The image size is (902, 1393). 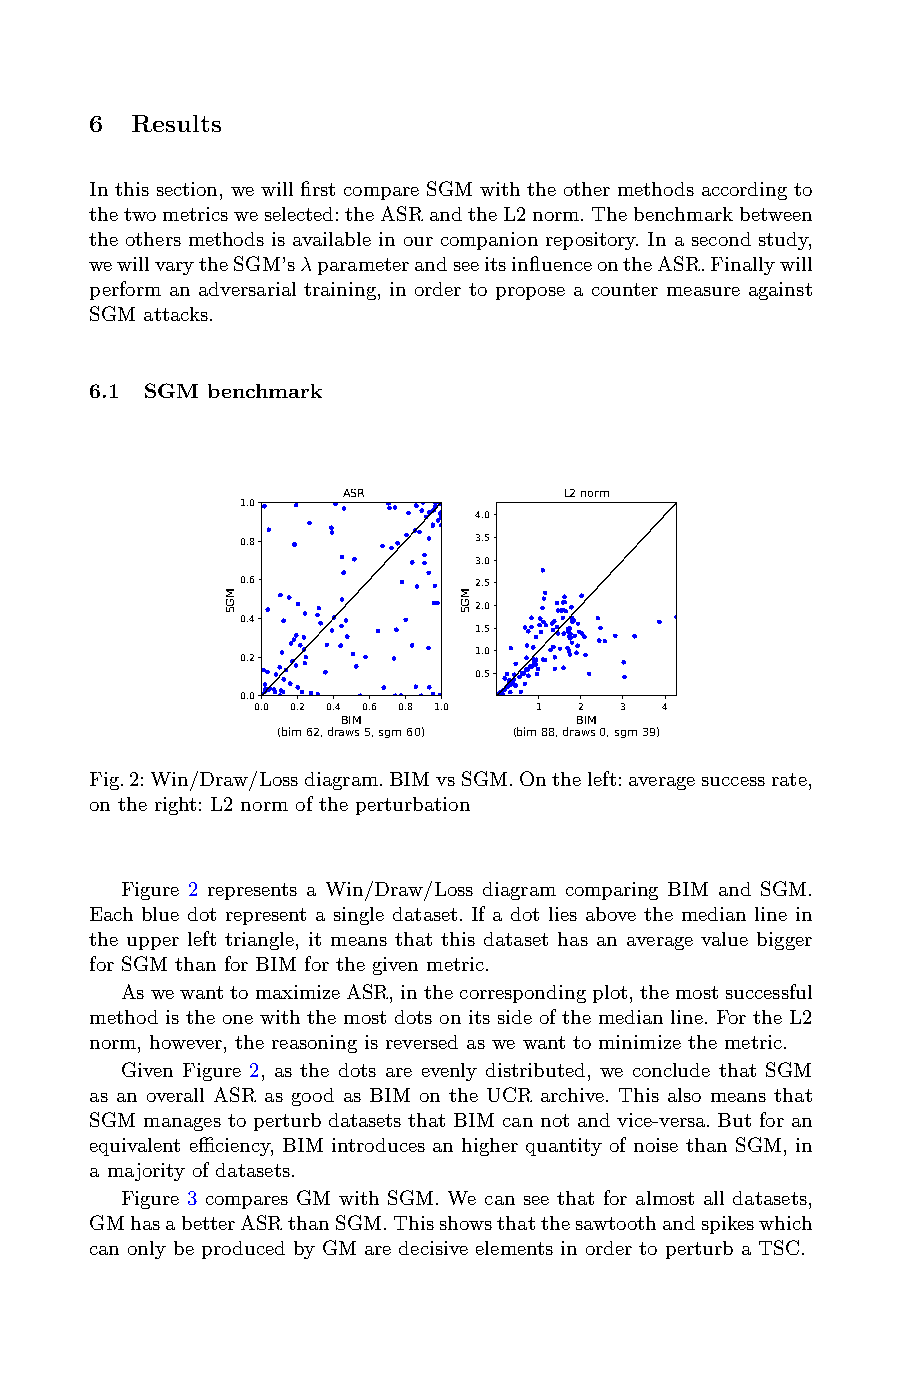 I want to click on single, so click(x=359, y=916).
